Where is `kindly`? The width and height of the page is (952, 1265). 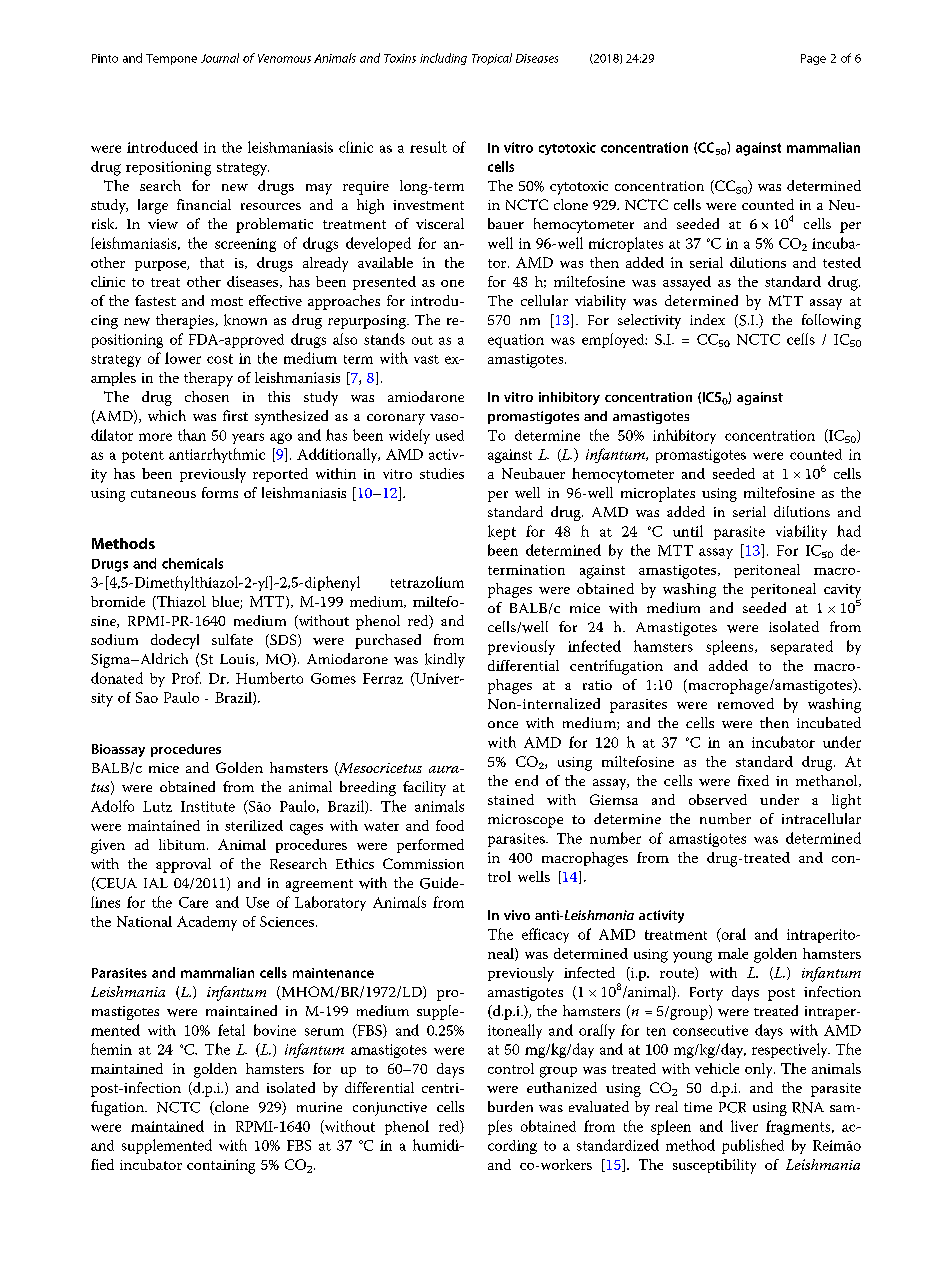 kindly is located at coordinates (445, 660).
